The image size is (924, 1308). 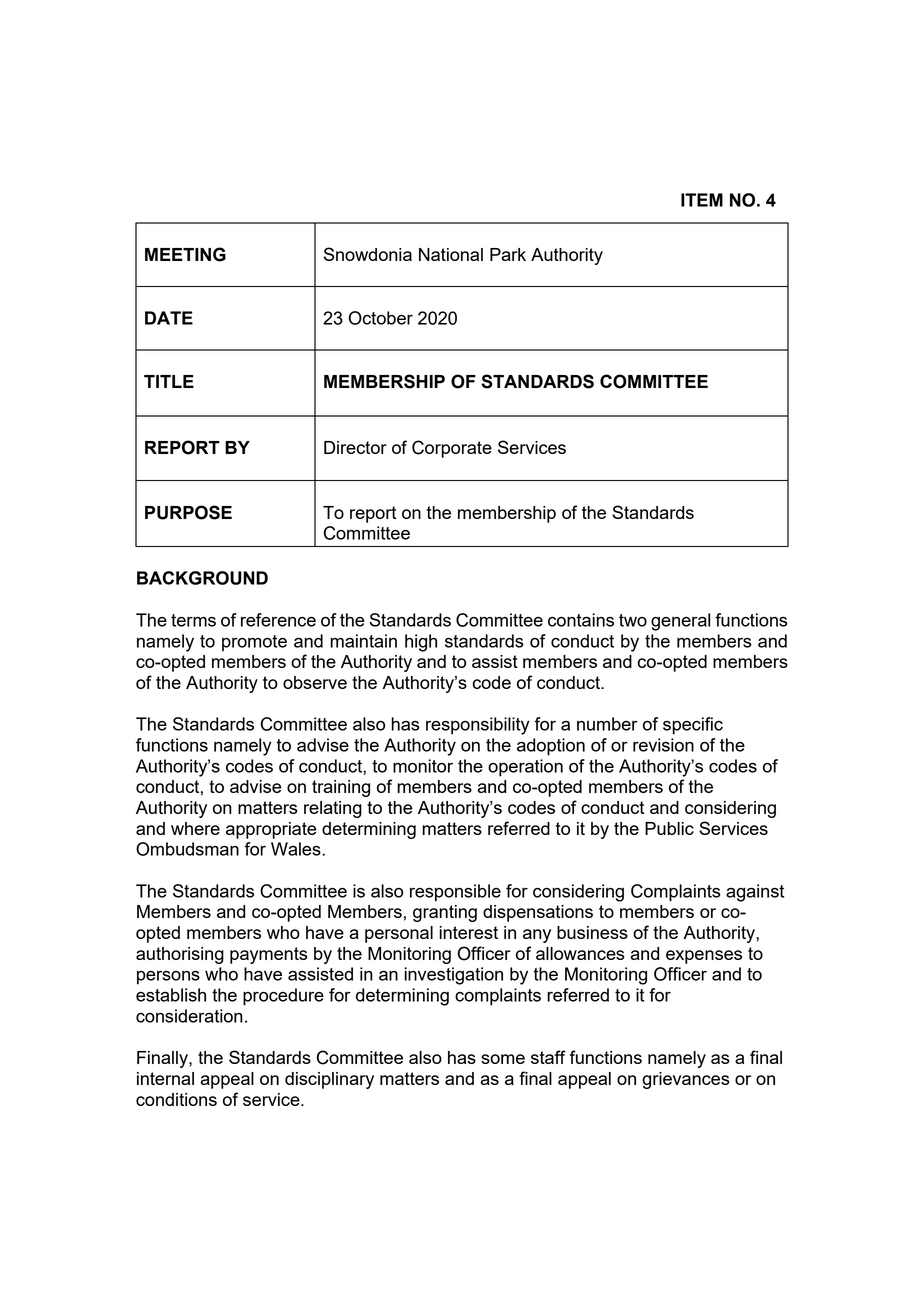 What do you see at coordinates (176, 1099) in the screenshot?
I see `conditions` at bounding box center [176, 1099].
